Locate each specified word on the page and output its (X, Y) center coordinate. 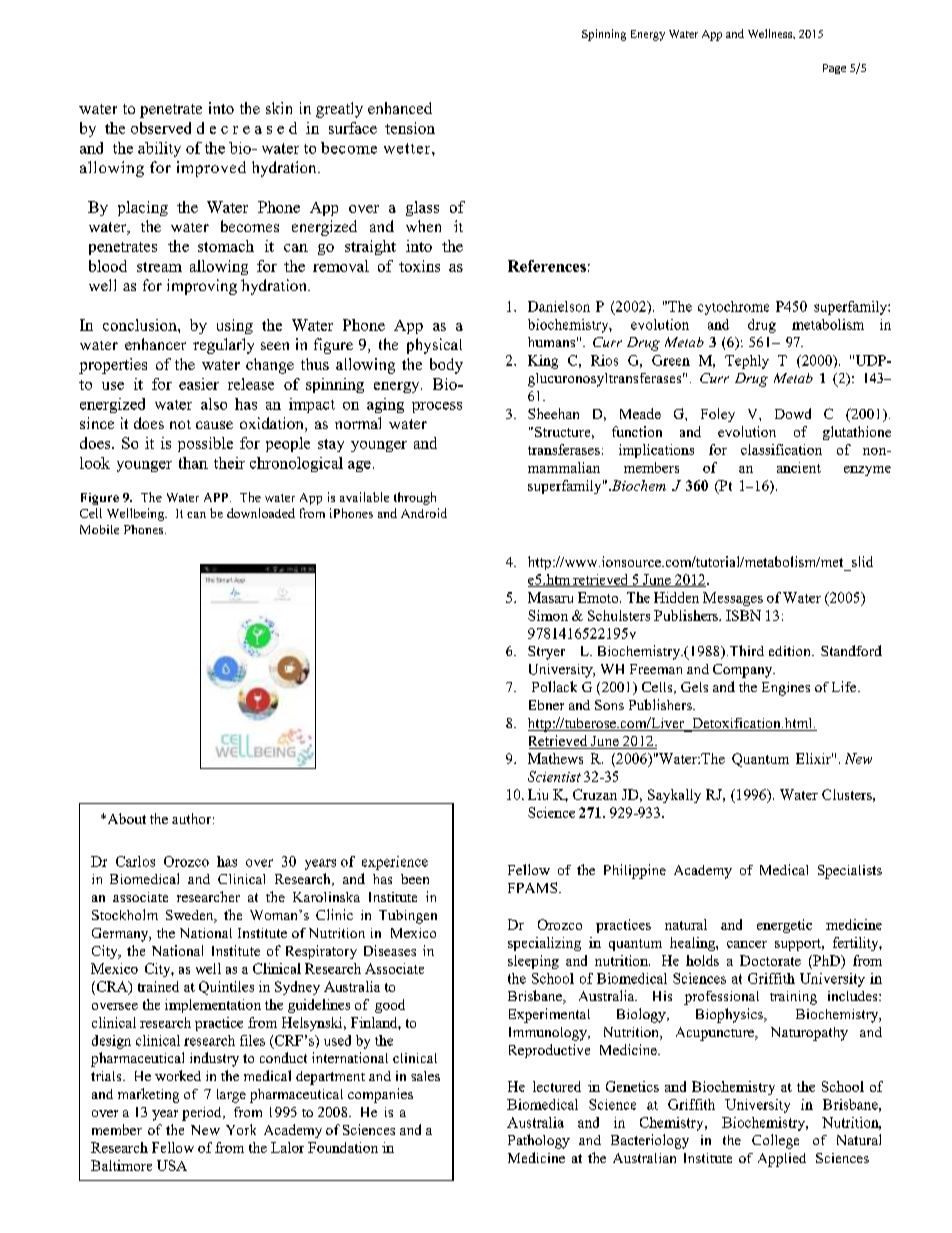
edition (791, 651)
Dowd (793, 413)
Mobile (99, 529)
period (203, 1114)
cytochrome (733, 308)
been (415, 879)
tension (410, 128)
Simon (548, 615)
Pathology (539, 1141)
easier (199, 384)
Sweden (191, 916)
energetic (784, 926)
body (446, 366)
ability (159, 149)
